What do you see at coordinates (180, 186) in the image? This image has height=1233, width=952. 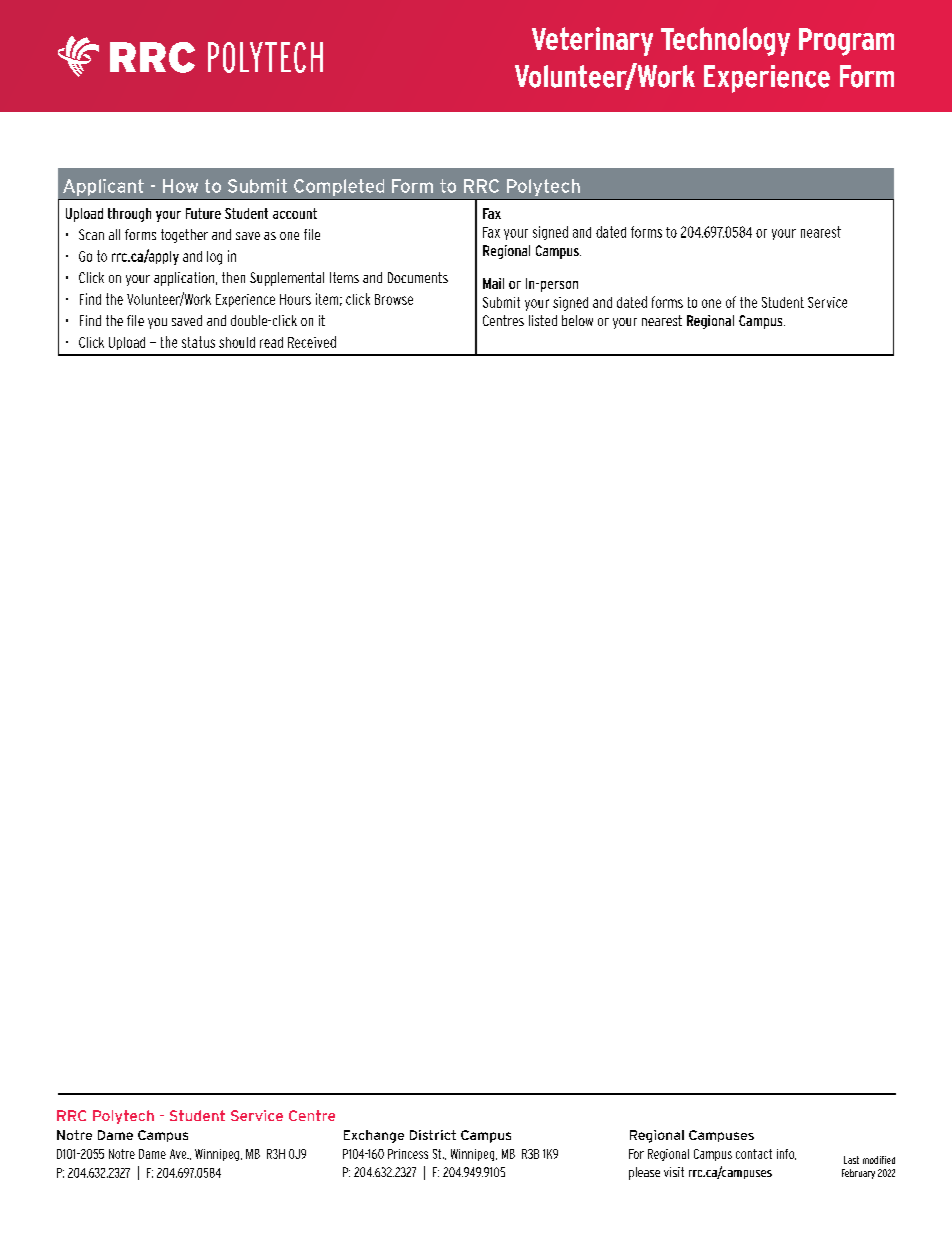 I see `How` at bounding box center [180, 186].
